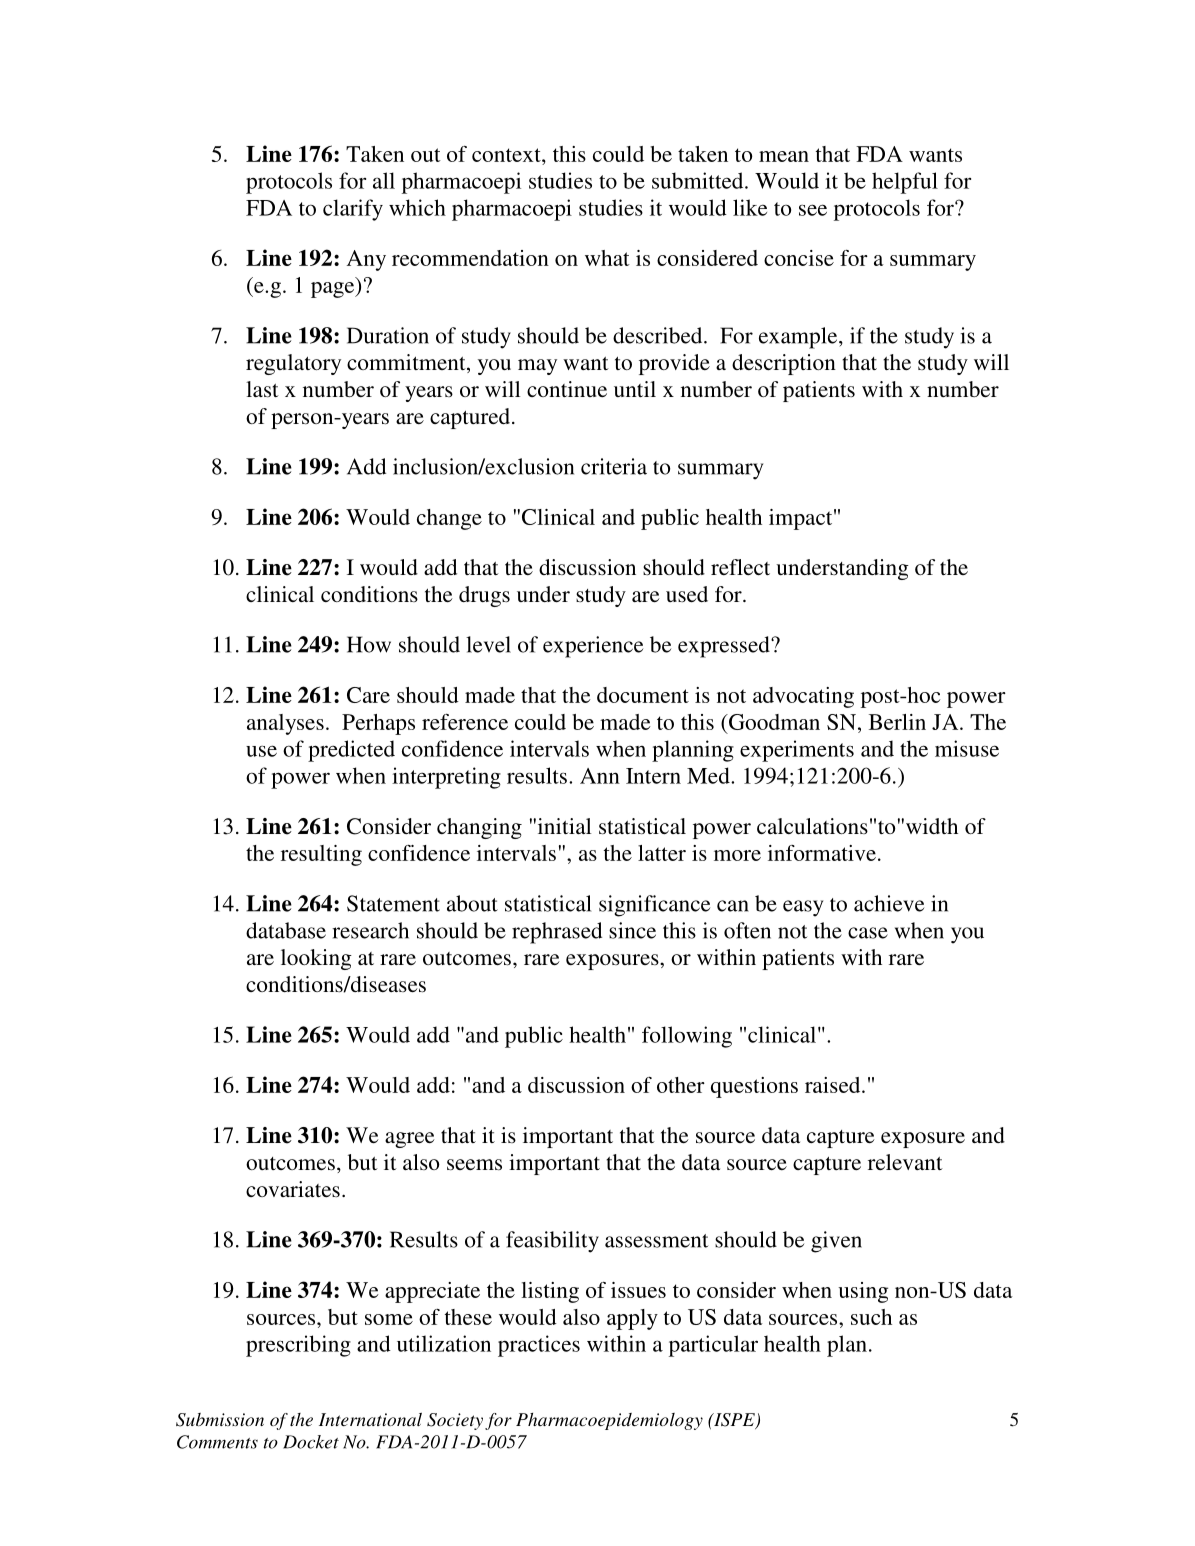 The width and height of the screenshot is (1195, 1546). Describe the element at coordinates (353, 210) in the screenshot. I see `clarify` at that location.
